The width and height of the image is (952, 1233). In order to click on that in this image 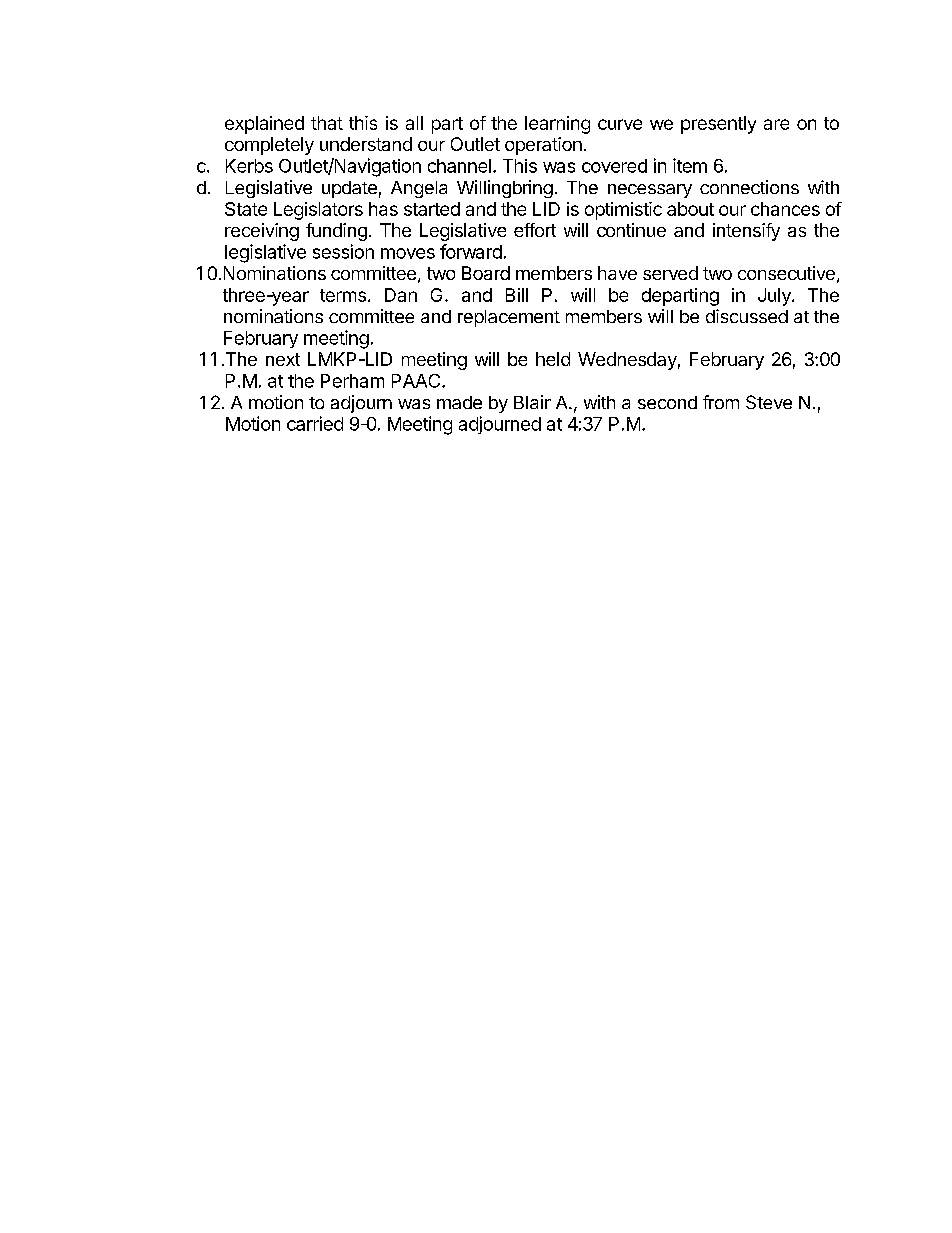, I will do `click(327, 123)`.
